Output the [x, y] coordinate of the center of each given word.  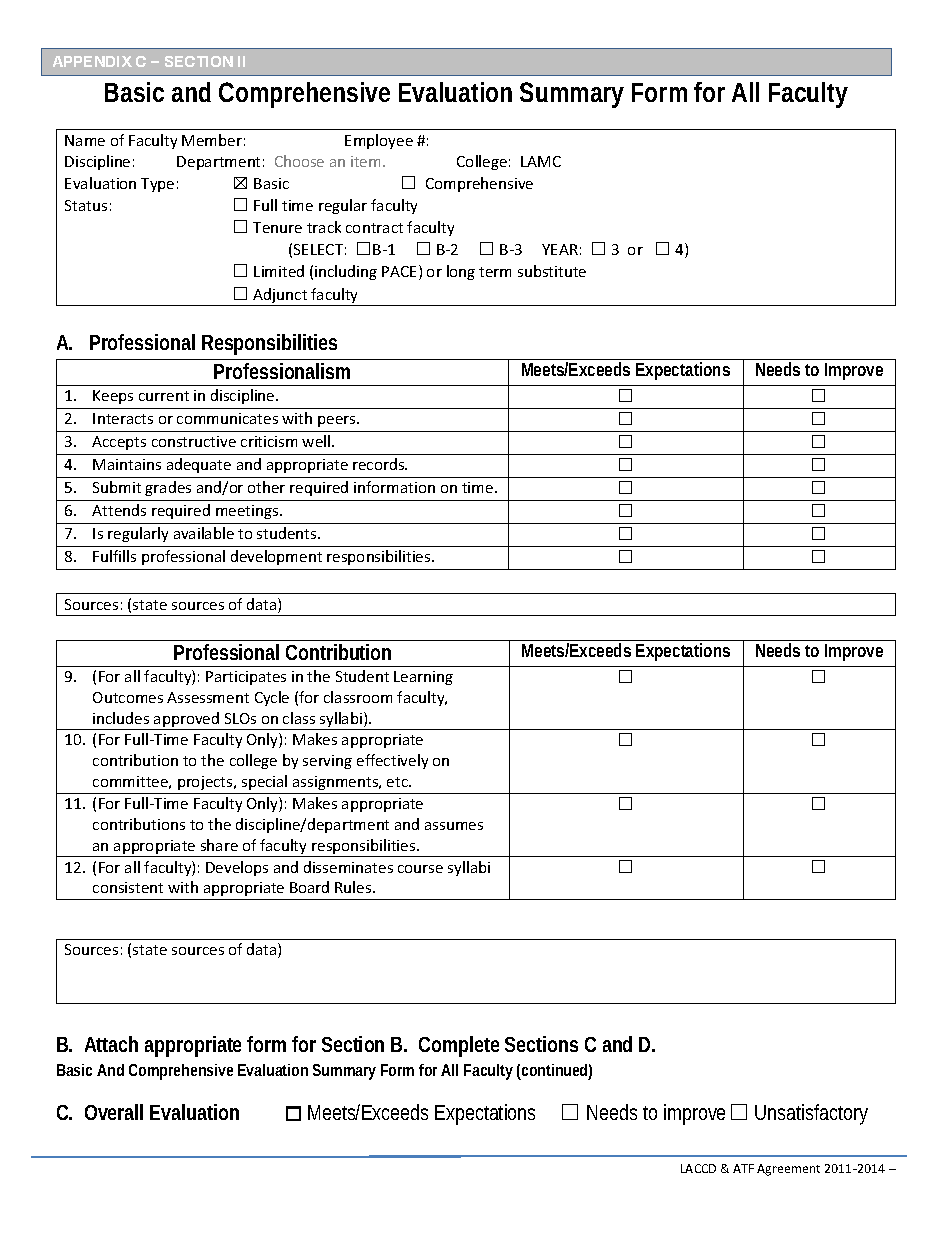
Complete [459, 1046]
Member [212, 140]
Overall [114, 1112]
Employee [379, 141]
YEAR [560, 249]
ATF [743, 1168]
